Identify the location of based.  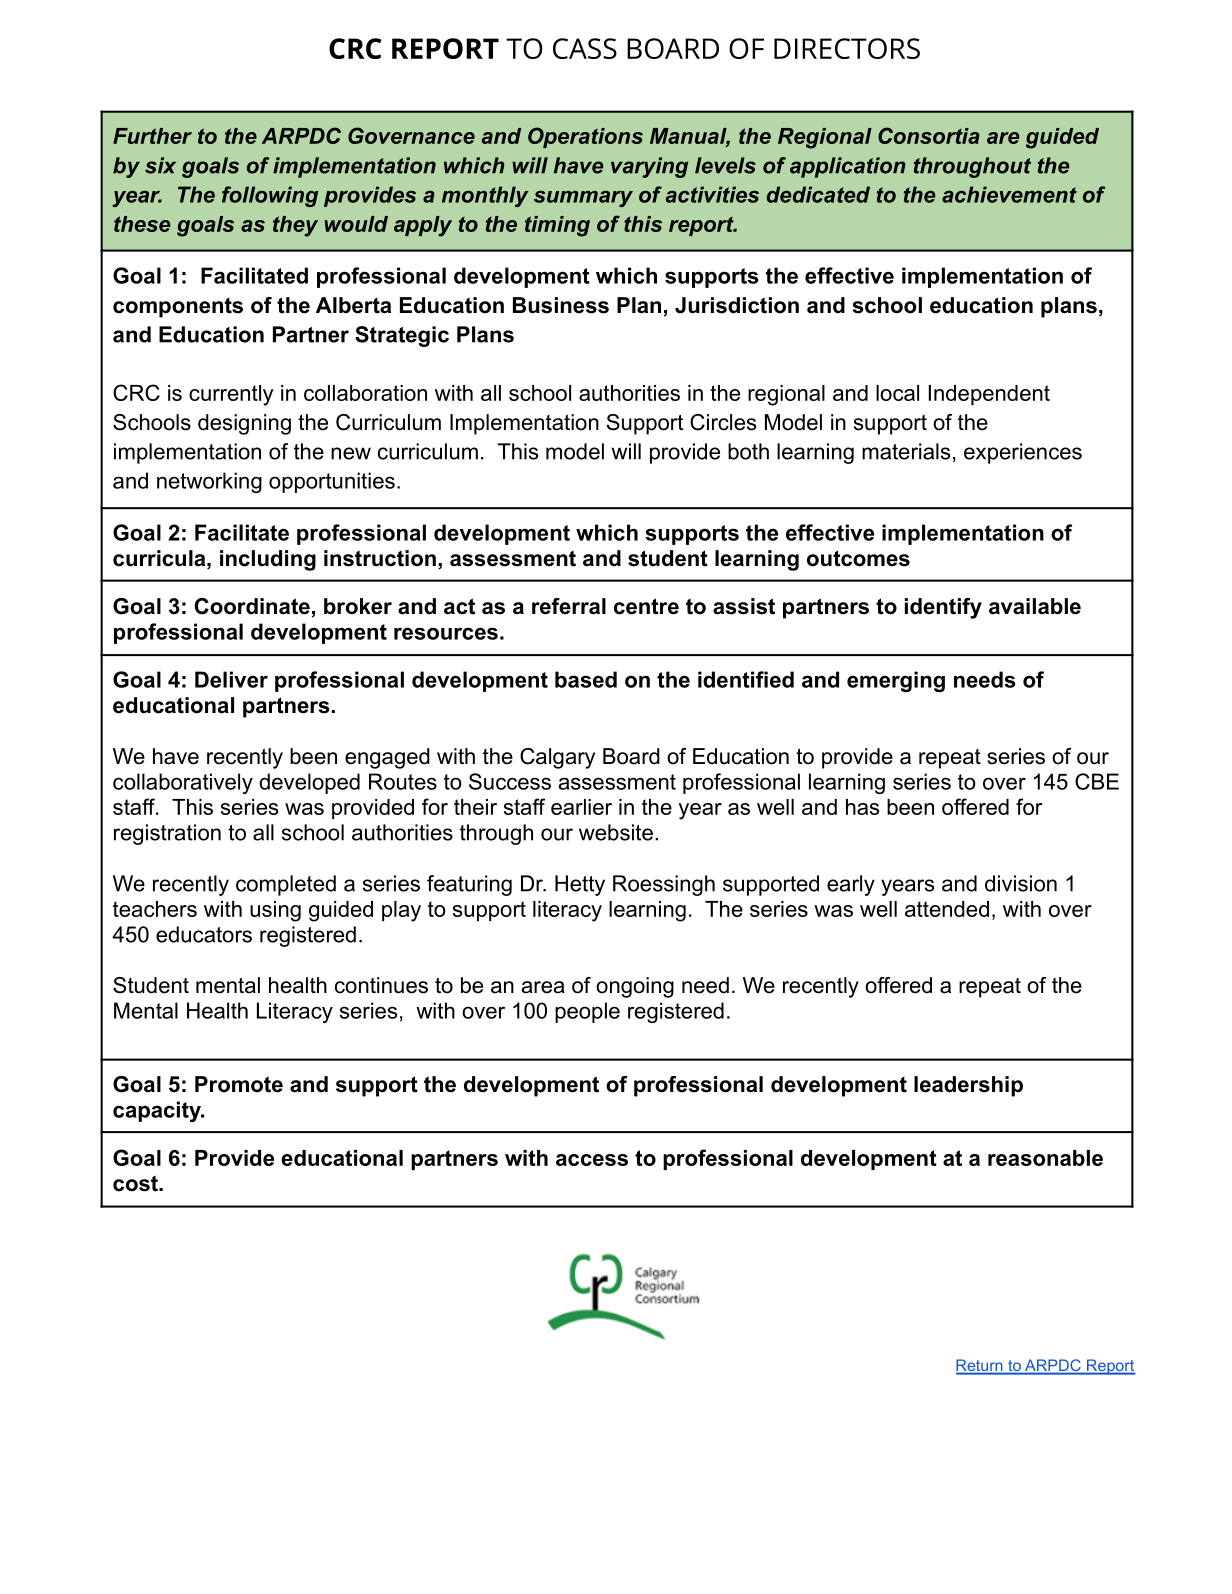
(586, 679).
